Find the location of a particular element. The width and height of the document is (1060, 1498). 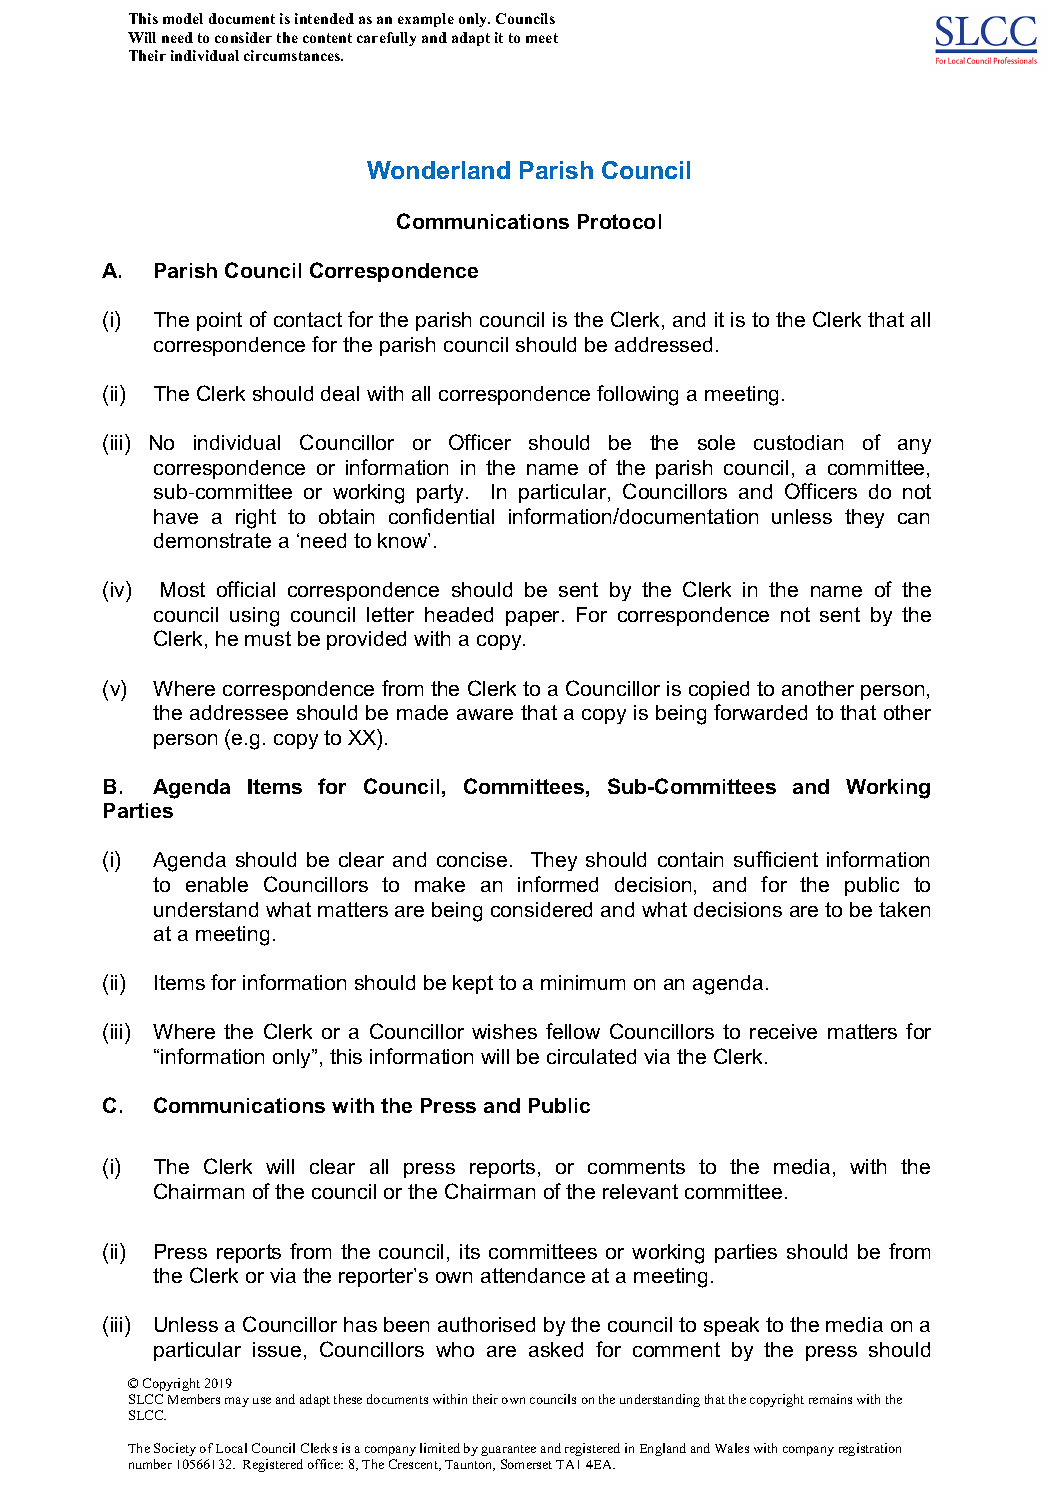

guarantee is located at coordinates (508, 1450).
